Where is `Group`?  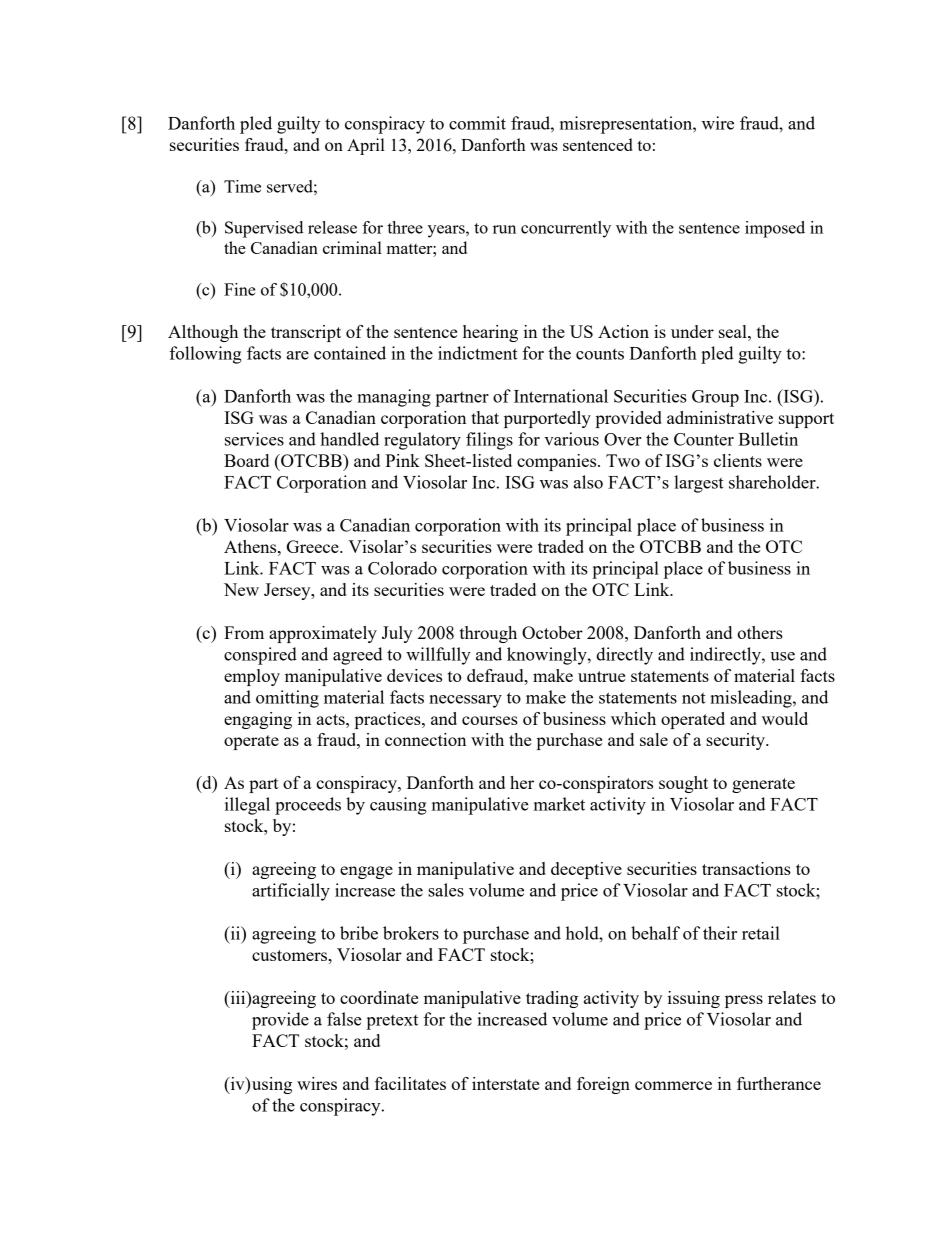 Group is located at coordinates (715, 398).
